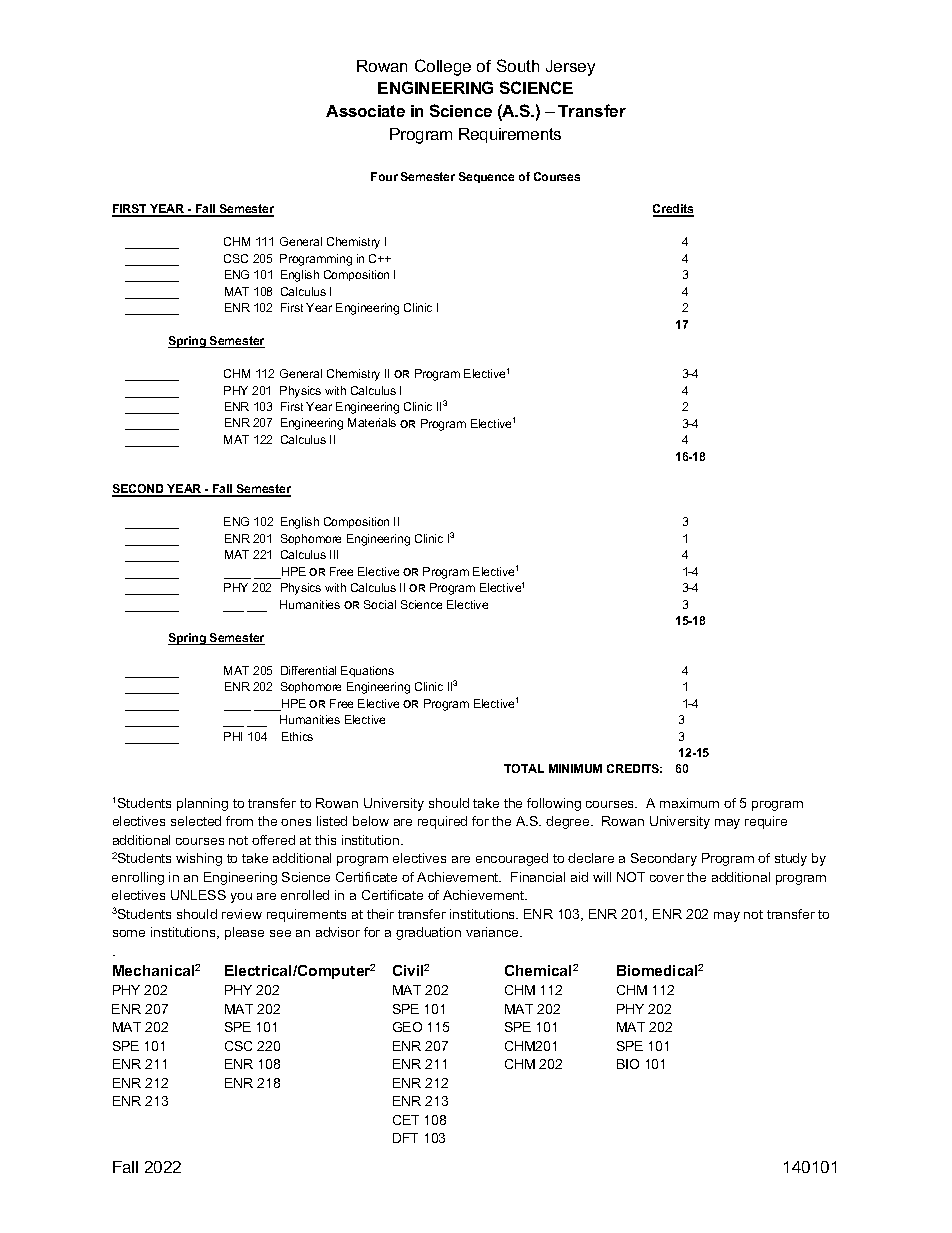 This screenshot has height=1233, width=952. Describe the element at coordinates (512, 859) in the screenshot. I see `encouraged` at that location.
